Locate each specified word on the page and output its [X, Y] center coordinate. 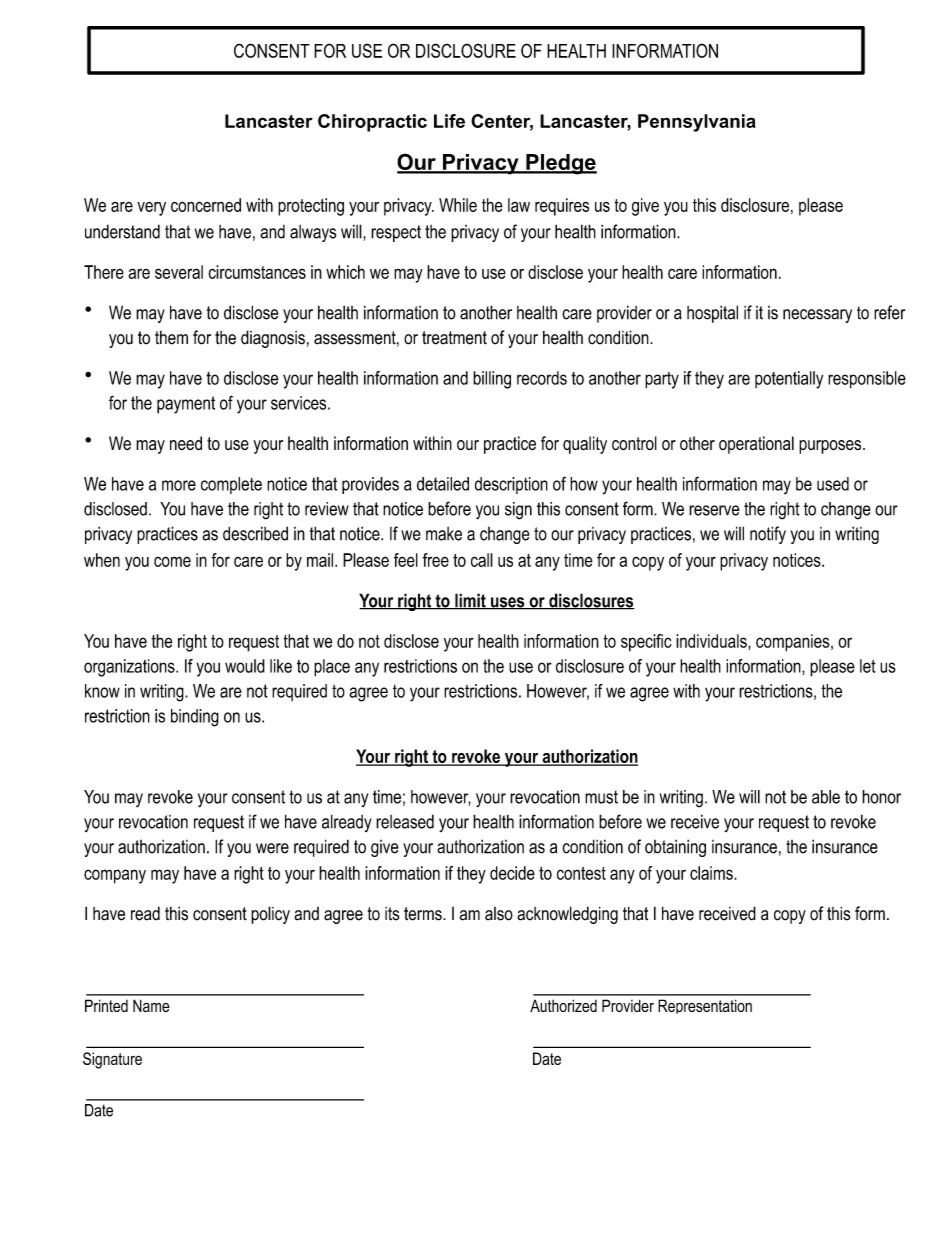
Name [151, 1005]
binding [195, 718]
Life [449, 121]
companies [794, 643]
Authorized [563, 1005]
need [186, 443]
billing [492, 380]
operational [756, 445]
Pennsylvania [697, 123]
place [332, 668]
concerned [206, 205]
